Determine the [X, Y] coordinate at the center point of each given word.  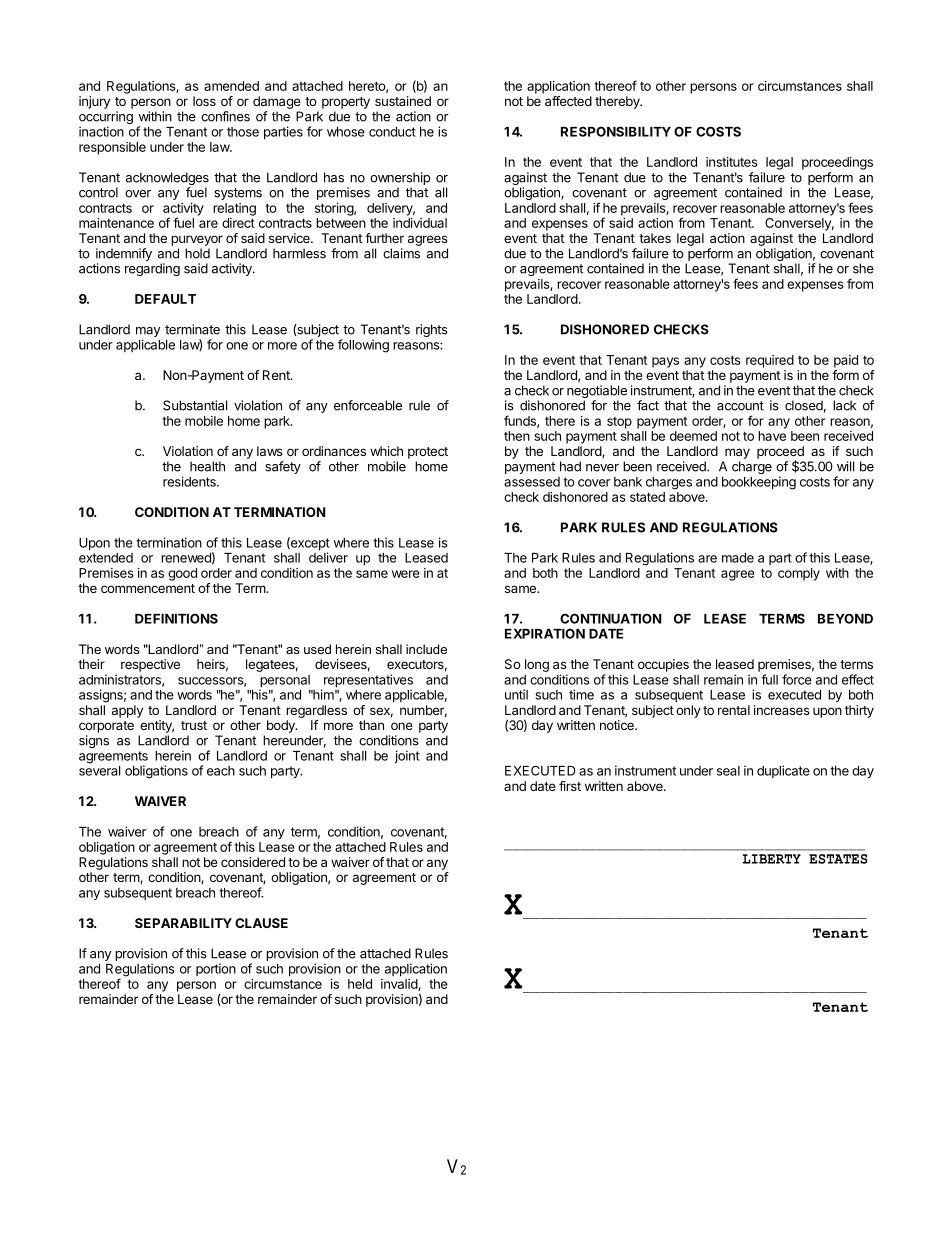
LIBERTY [772, 859]
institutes [732, 162]
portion [216, 969]
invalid [400, 985]
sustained [403, 101]
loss [204, 101]
